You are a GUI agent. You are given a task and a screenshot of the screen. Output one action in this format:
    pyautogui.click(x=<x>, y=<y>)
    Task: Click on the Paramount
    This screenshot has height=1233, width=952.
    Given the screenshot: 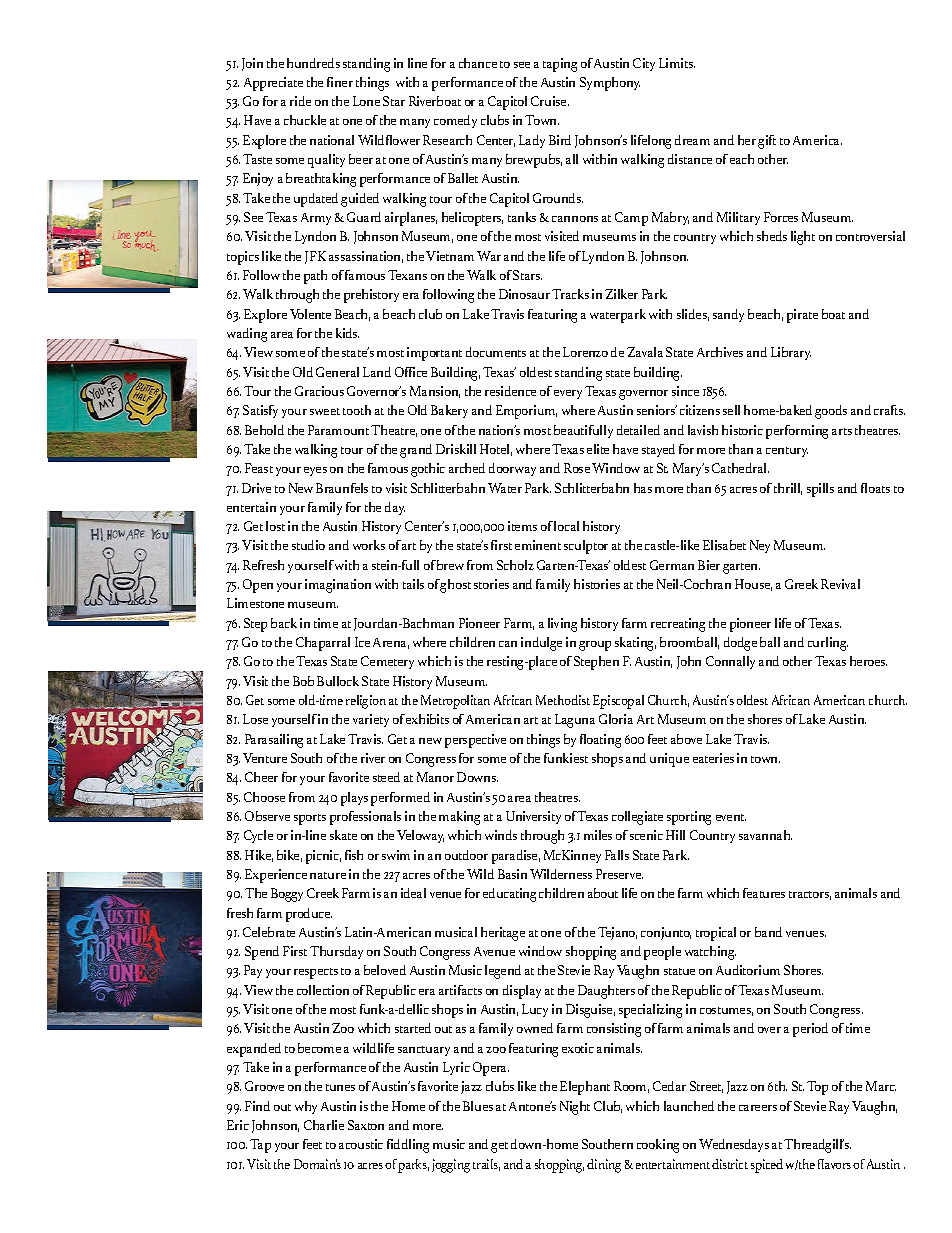 What is the action you would take?
    pyautogui.click(x=338, y=430)
